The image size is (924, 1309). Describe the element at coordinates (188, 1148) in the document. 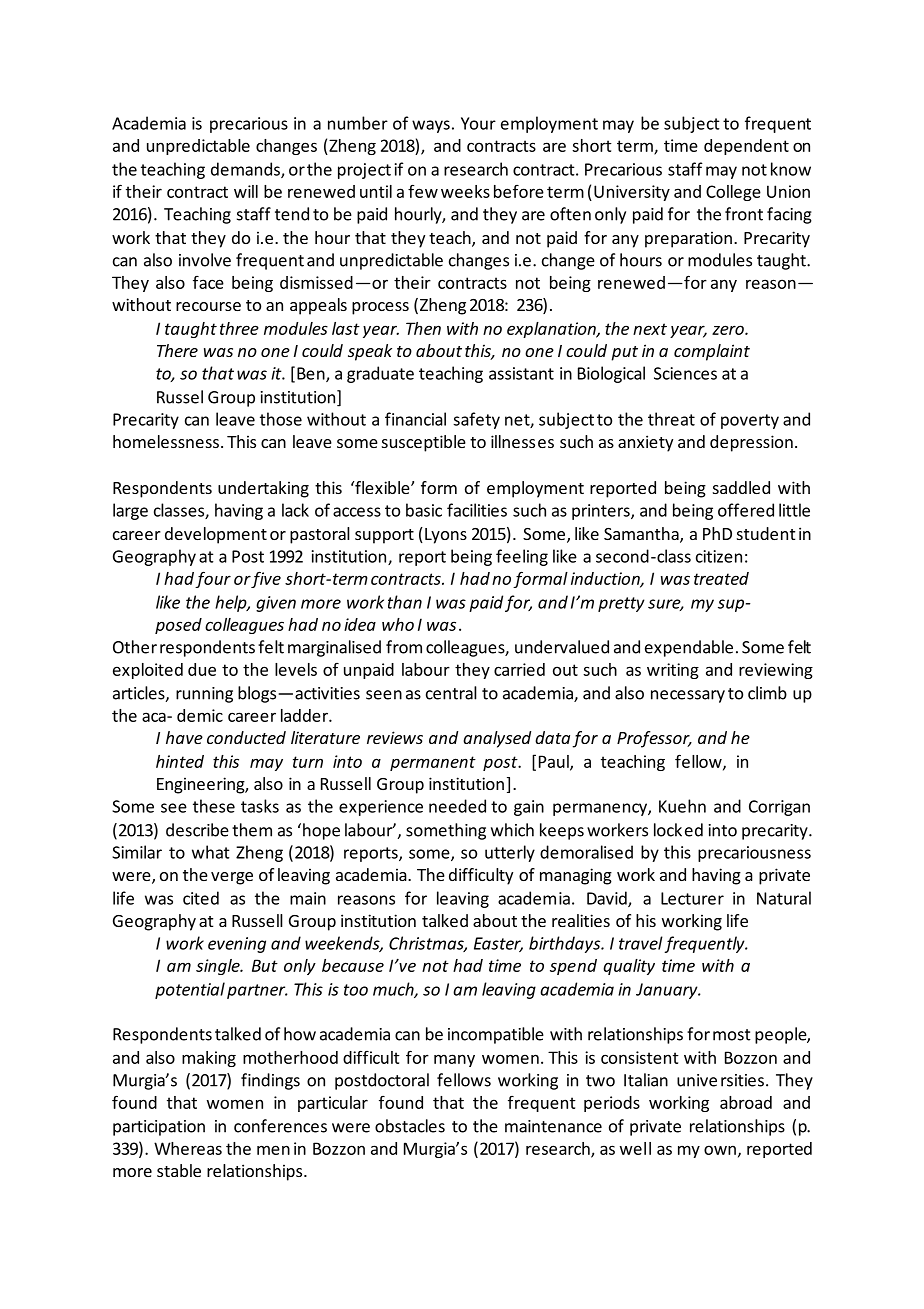

I see `Whereas` at that location.
